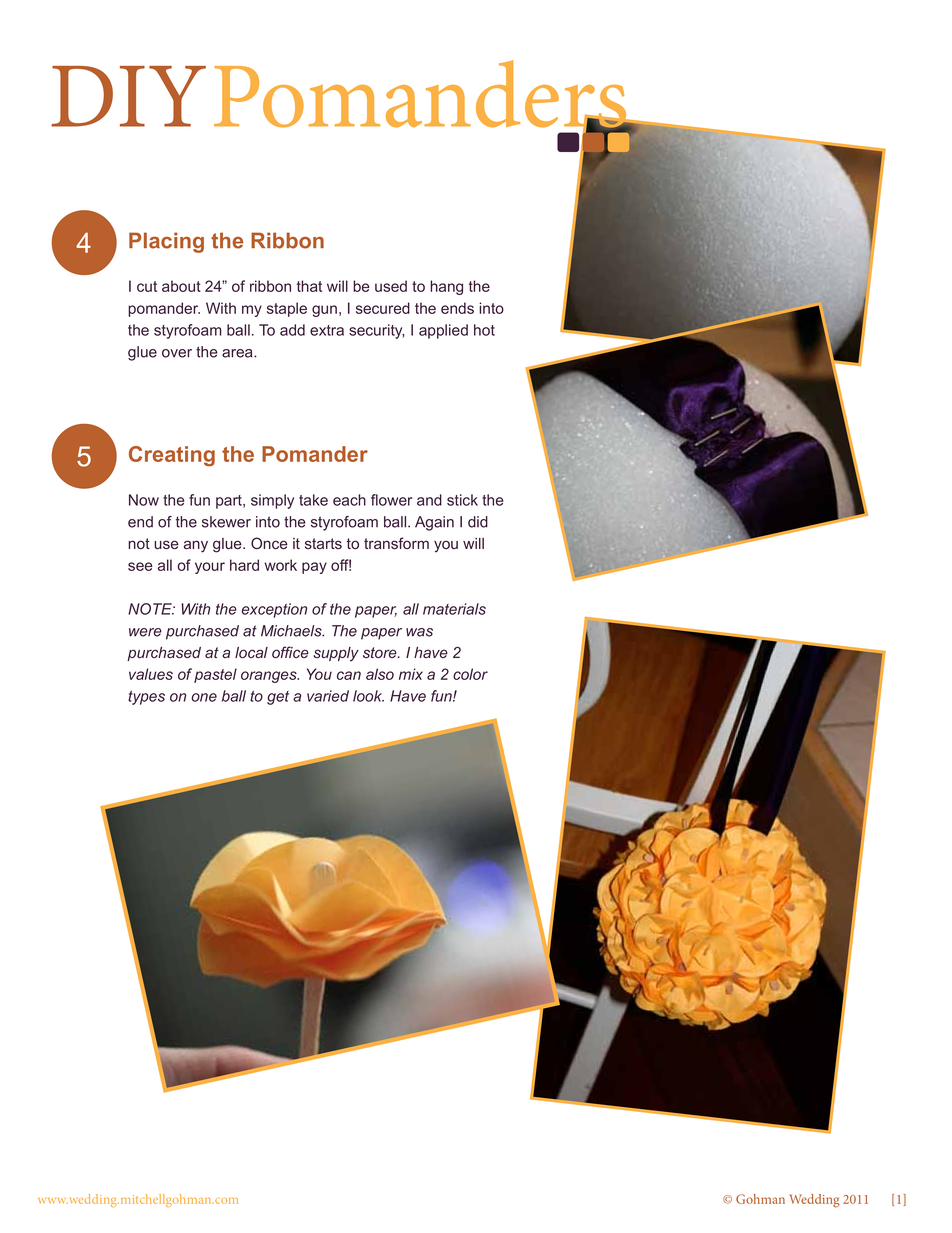  What do you see at coordinates (177, 353) in the screenshot?
I see `over` at bounding box center [177, 353].
